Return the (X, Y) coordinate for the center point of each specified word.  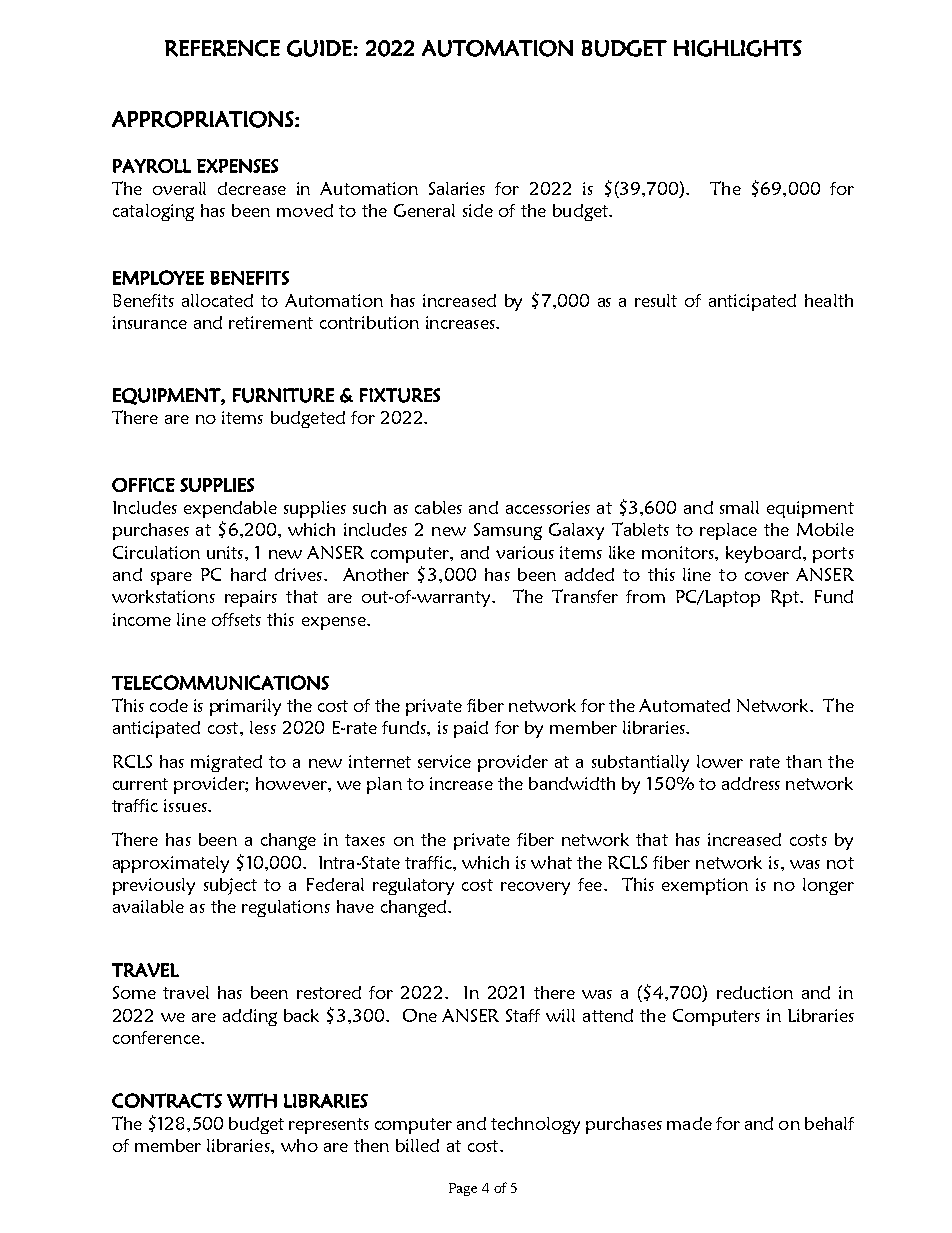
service (444, 761)
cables (438, 507)
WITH (252, 1100)
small (739, 507)
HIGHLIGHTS (738, 48)
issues (186, 805)
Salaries (457, 188)
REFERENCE (222, 48)
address (751, 783)
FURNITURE (283, 395)
